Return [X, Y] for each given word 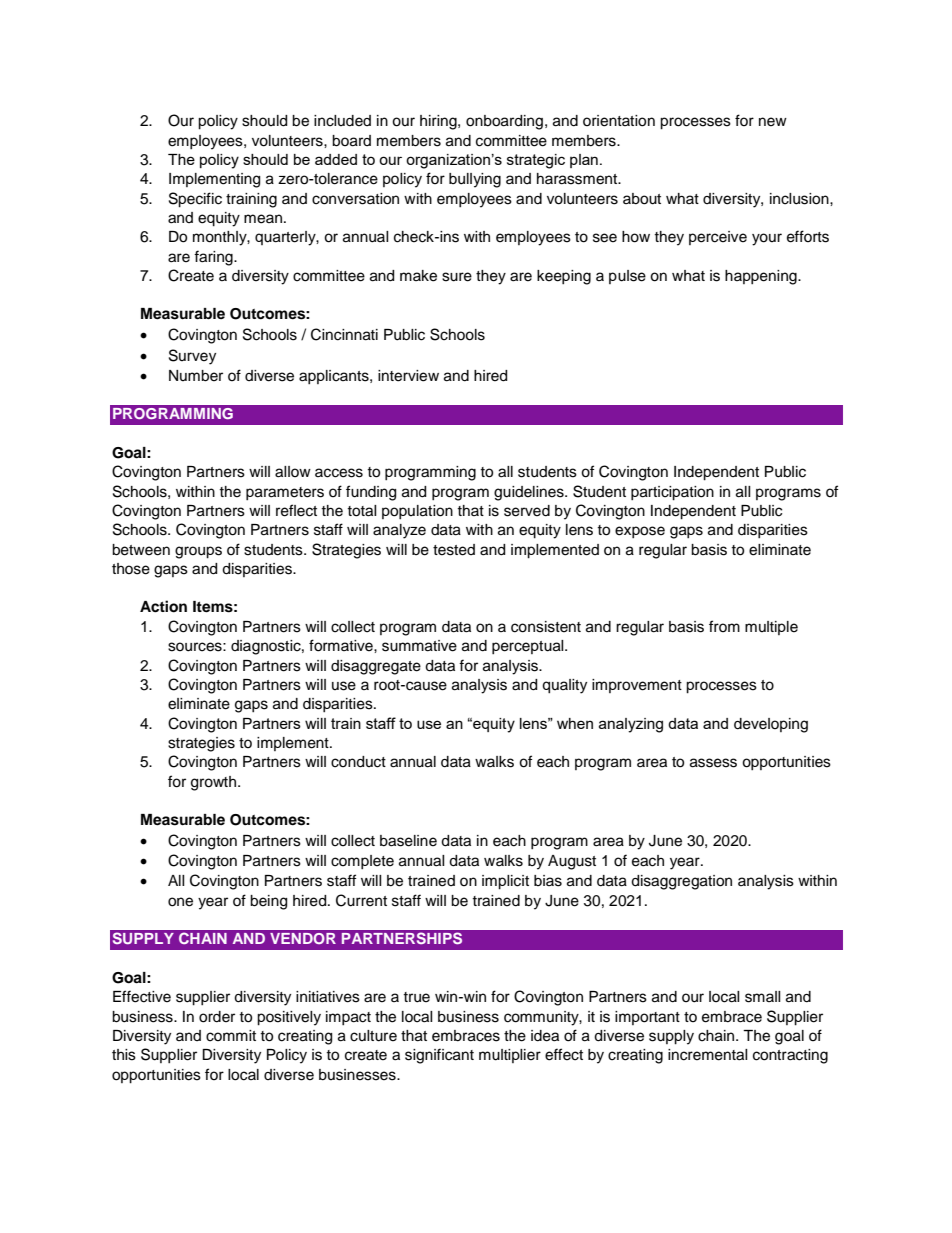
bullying [475, 180]
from [724, 626]
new [773, 122]
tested [454, 550]
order [217, 1017]
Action [163, 606]
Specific [195, 200]
